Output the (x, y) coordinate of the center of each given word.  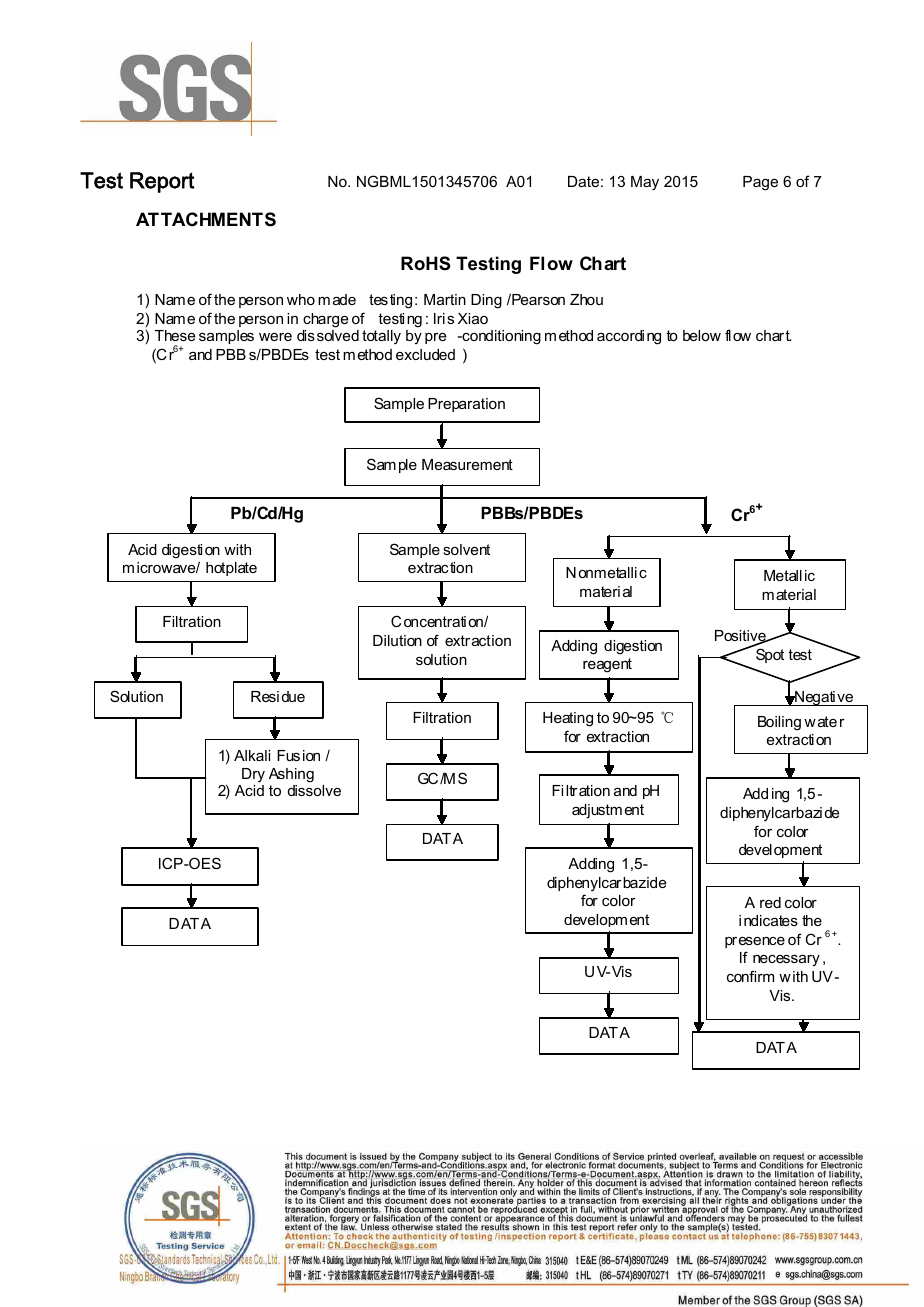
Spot (770, 655)
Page (760, 183)
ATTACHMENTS (206, 219)
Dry (253, 775)
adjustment (608, 811)
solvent (466, 549)
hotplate (231, 569)
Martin (445, 299)
